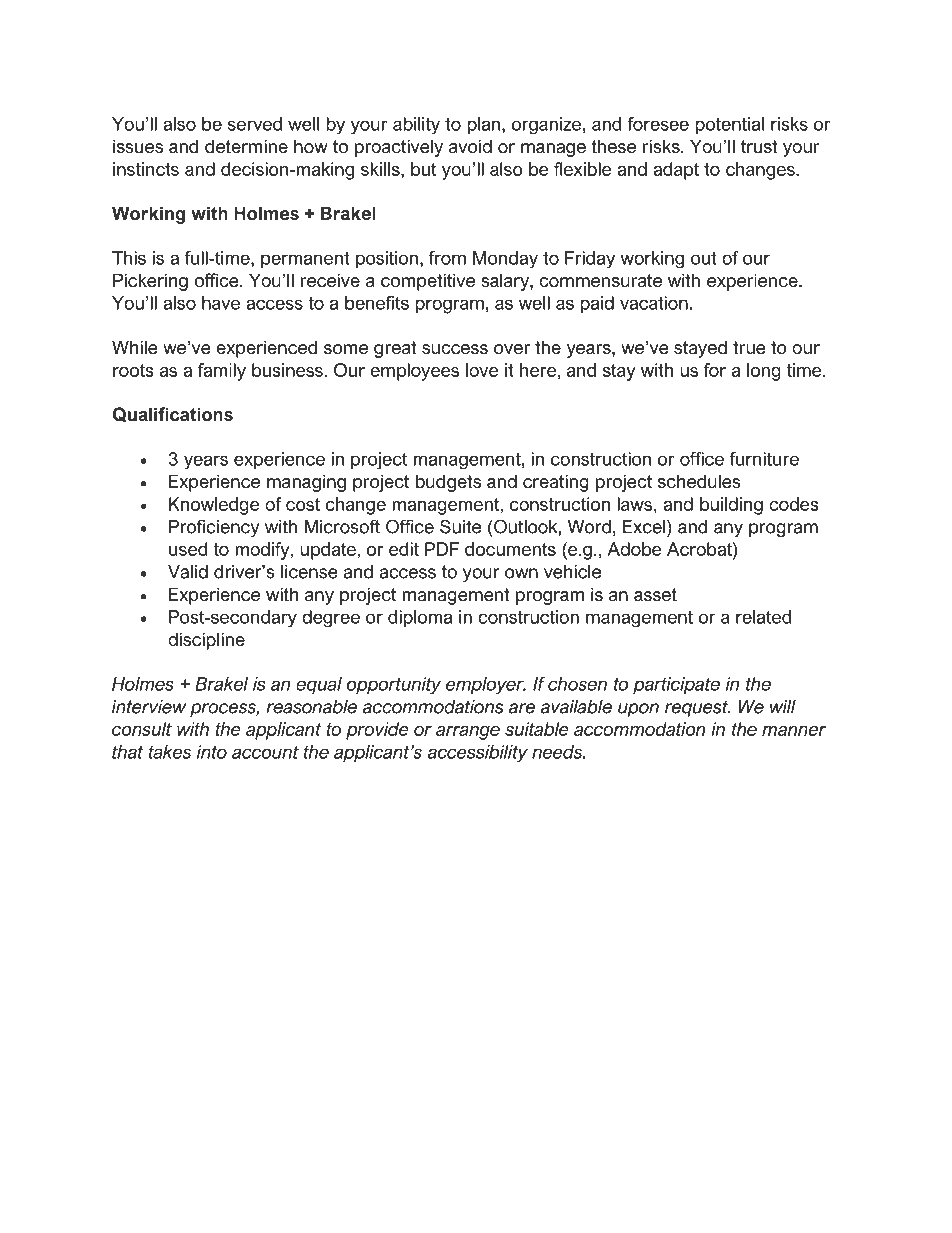 This page has width=952, height=1233. I want to click on vacation, so click(654, 303).
